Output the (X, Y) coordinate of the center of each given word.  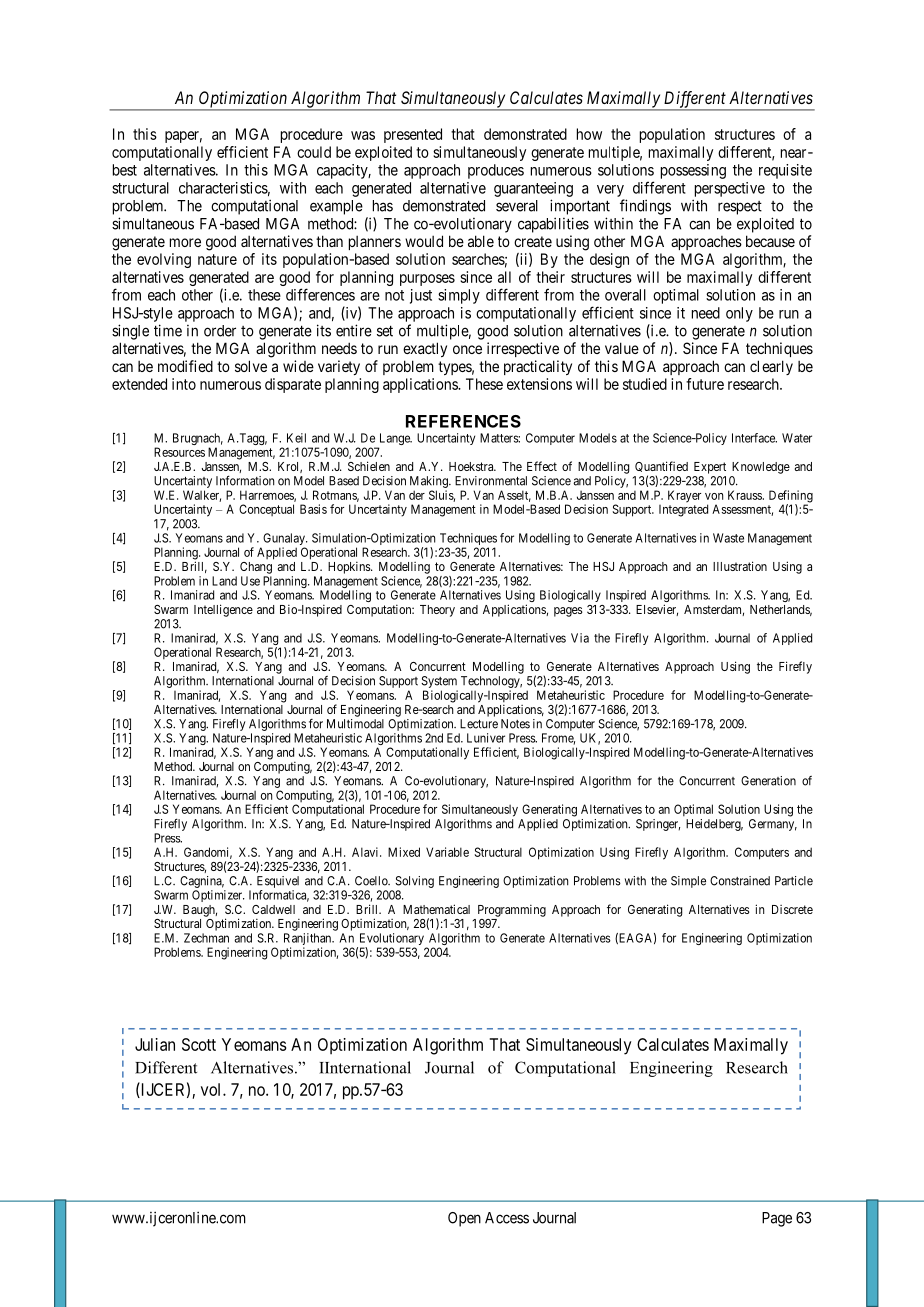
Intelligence (223, 610)
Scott (199, 1044)
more (185, 242)
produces (496, 171)
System (439, 682)
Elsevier (657, 610)
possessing (693, 171)
